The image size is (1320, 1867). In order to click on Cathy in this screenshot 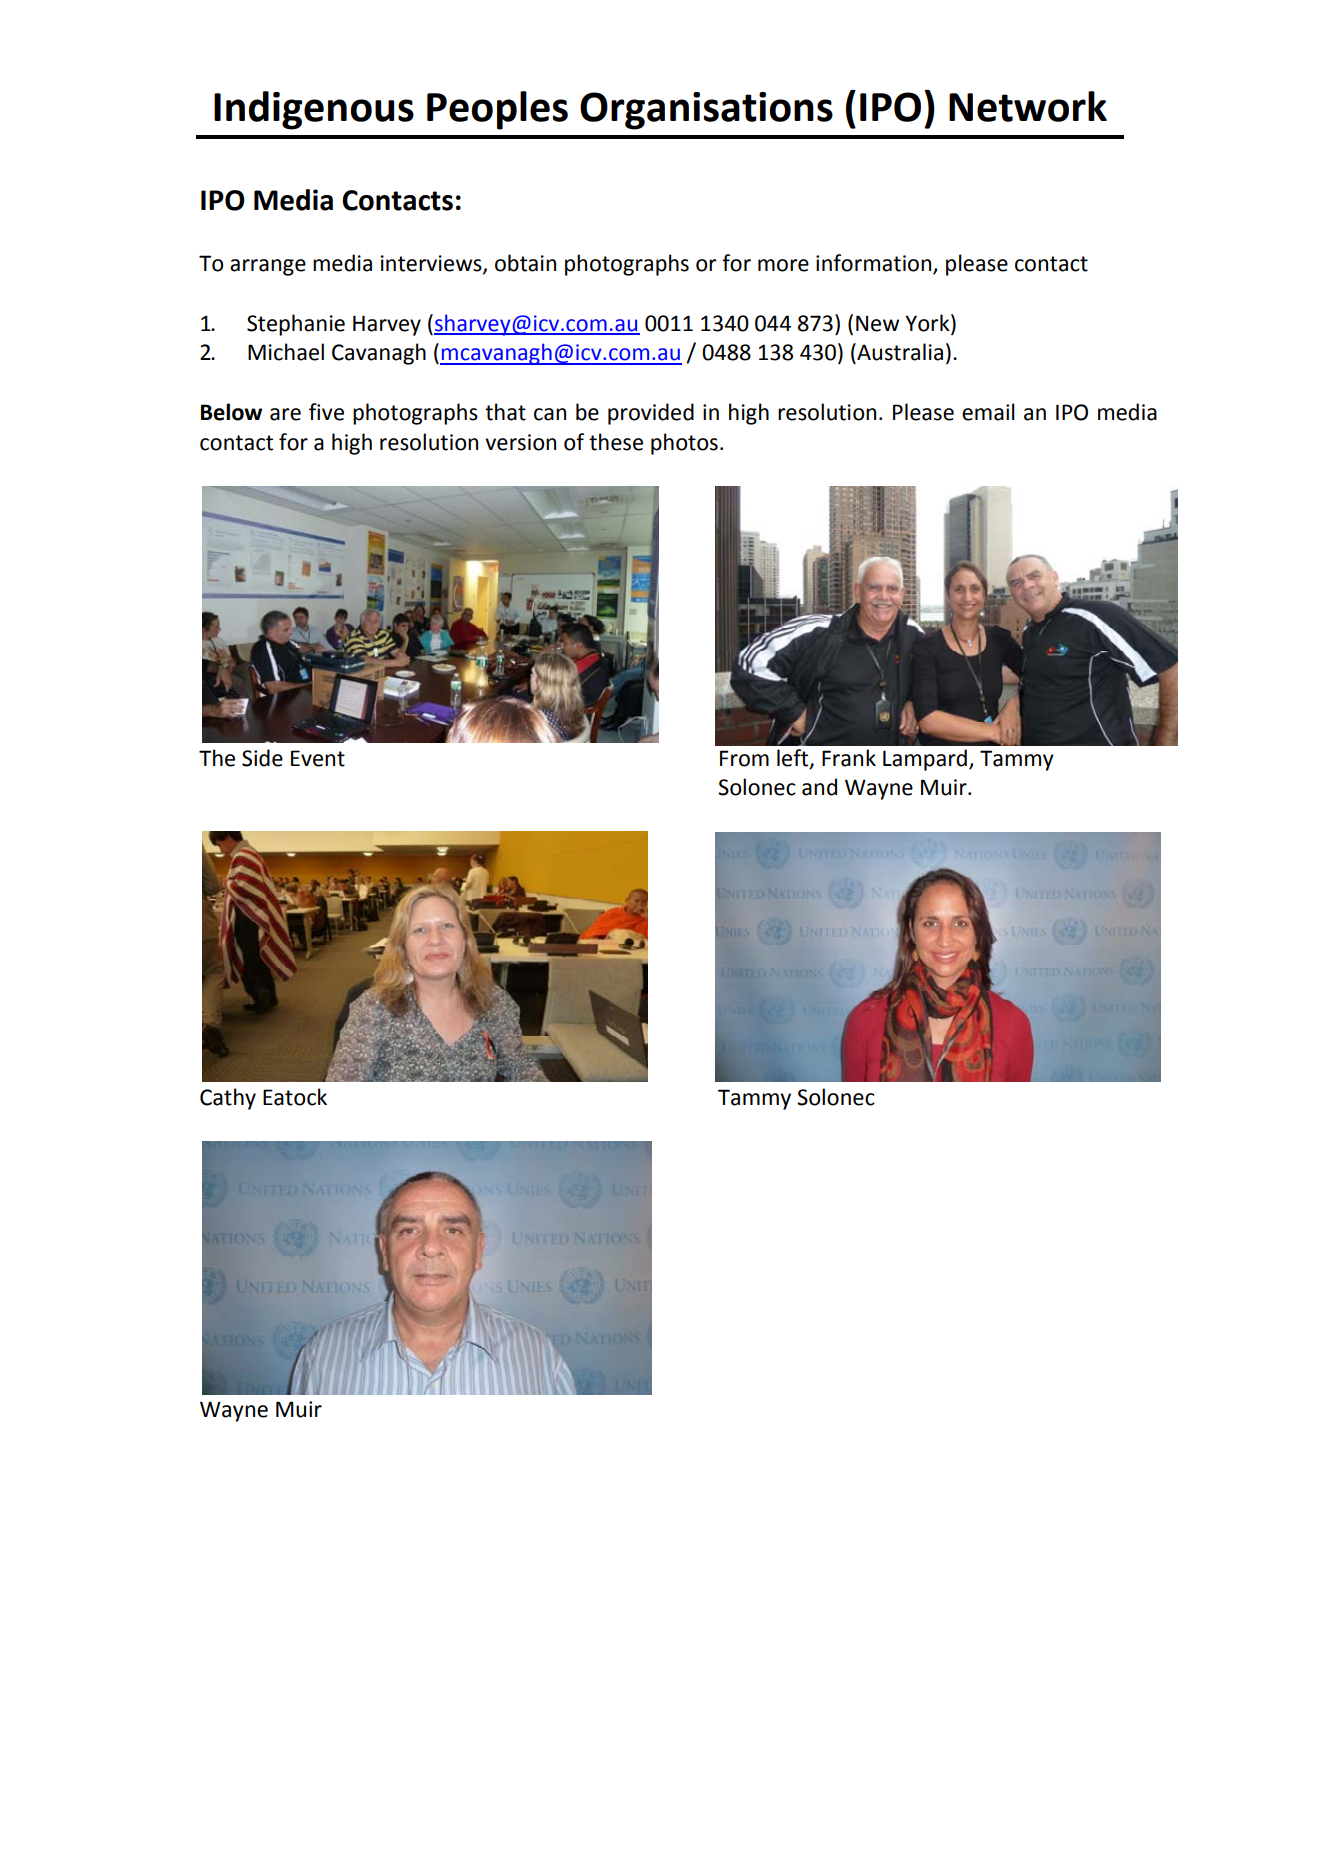, I will do `click(228, 1099)`.
